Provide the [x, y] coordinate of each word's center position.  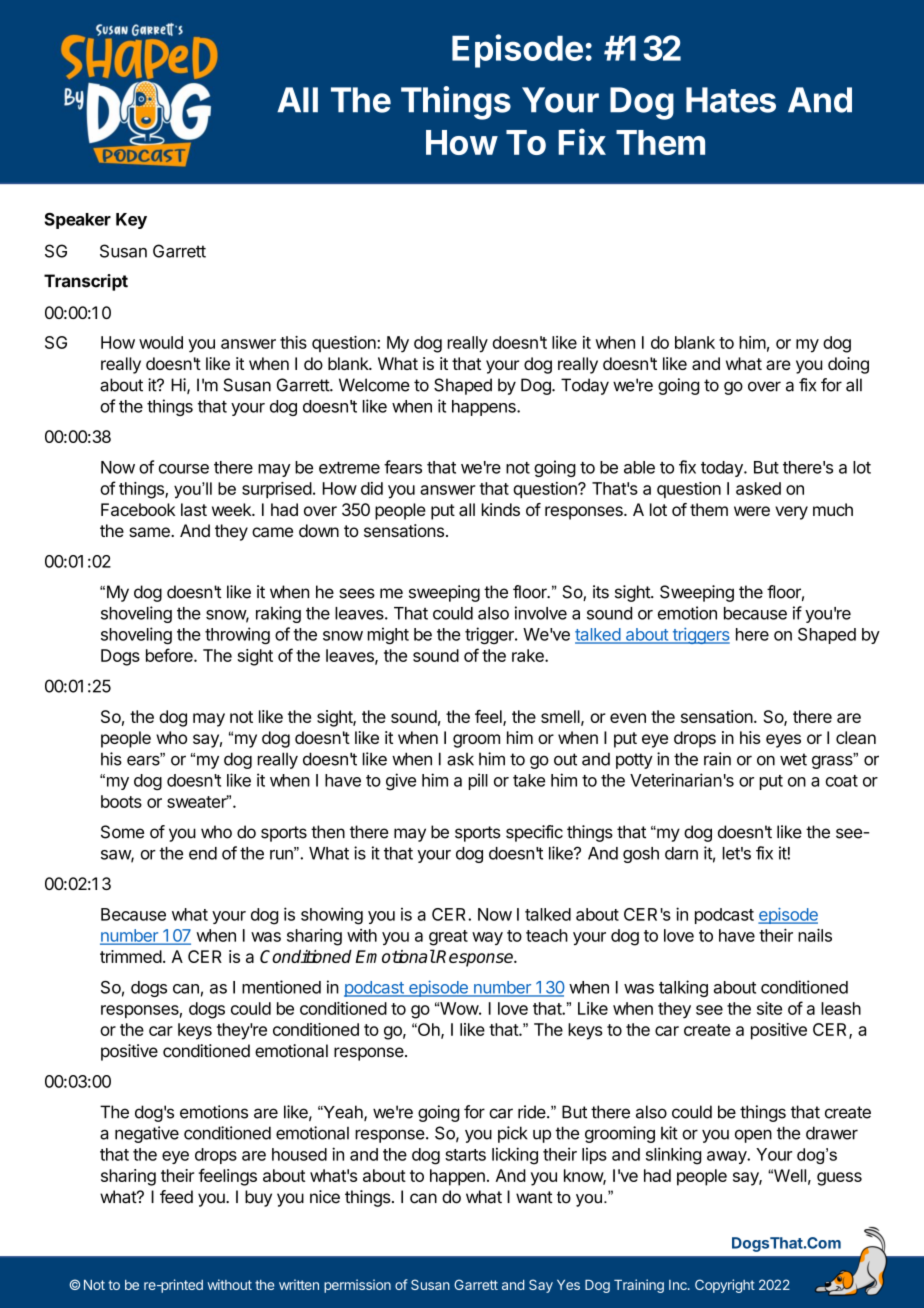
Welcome [374, 385]
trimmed [131, 956]
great [448, 938]
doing [848, 365]
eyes [783, 741]
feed [176, 1197]
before [170, 655]
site [769, 1008]
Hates [731, 100]
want [534, 1197]
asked [758, 488]
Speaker [77, 220]
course [184, 469]
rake [529, 655]
